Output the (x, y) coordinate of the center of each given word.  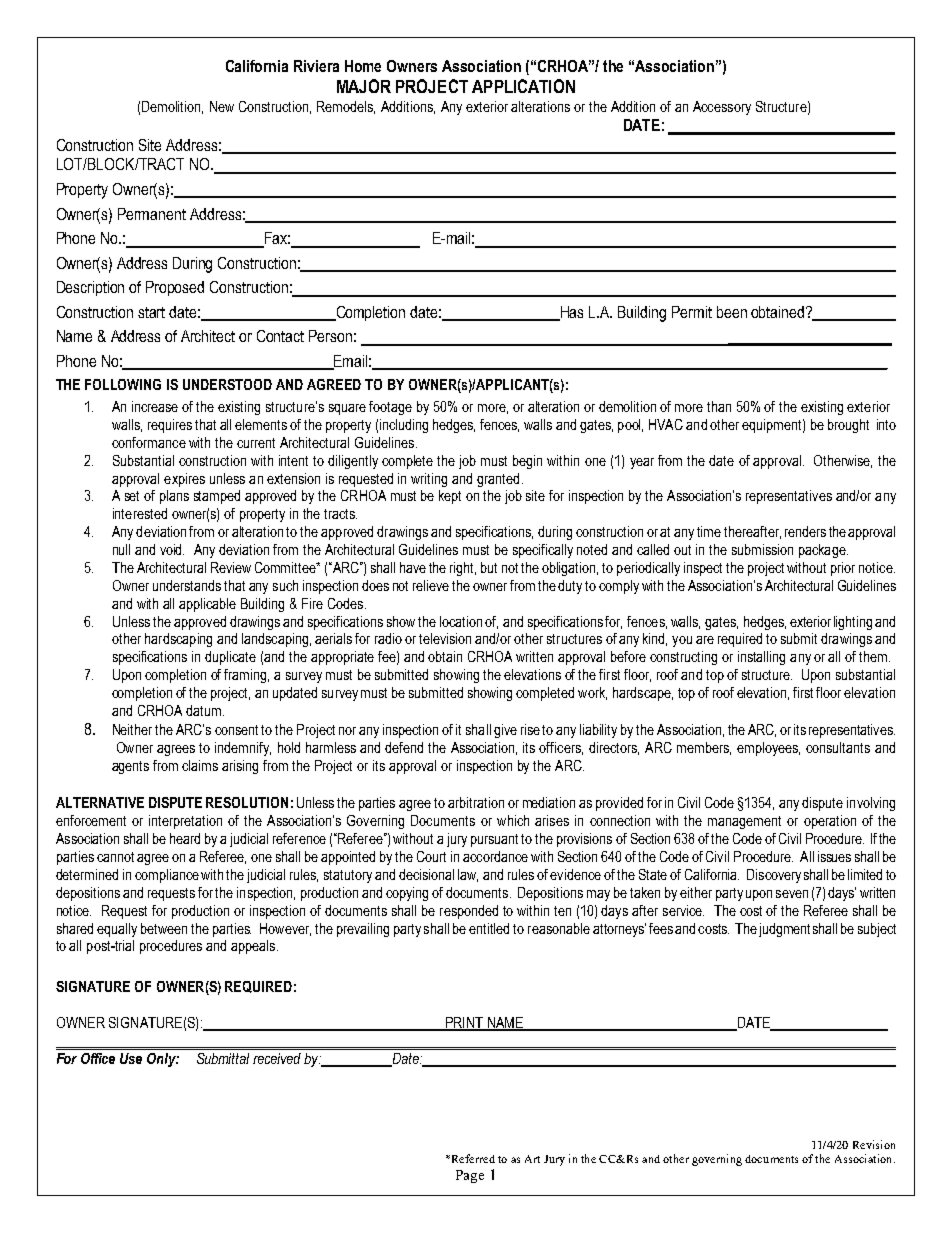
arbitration (476, 802)
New (222, 106)
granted (498, 480)
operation (830, 822)
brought (848, 426)
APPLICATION (523, 86)
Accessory (722, 108)
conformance (149, 442)
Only (163, 1060)
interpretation (185, 822)
